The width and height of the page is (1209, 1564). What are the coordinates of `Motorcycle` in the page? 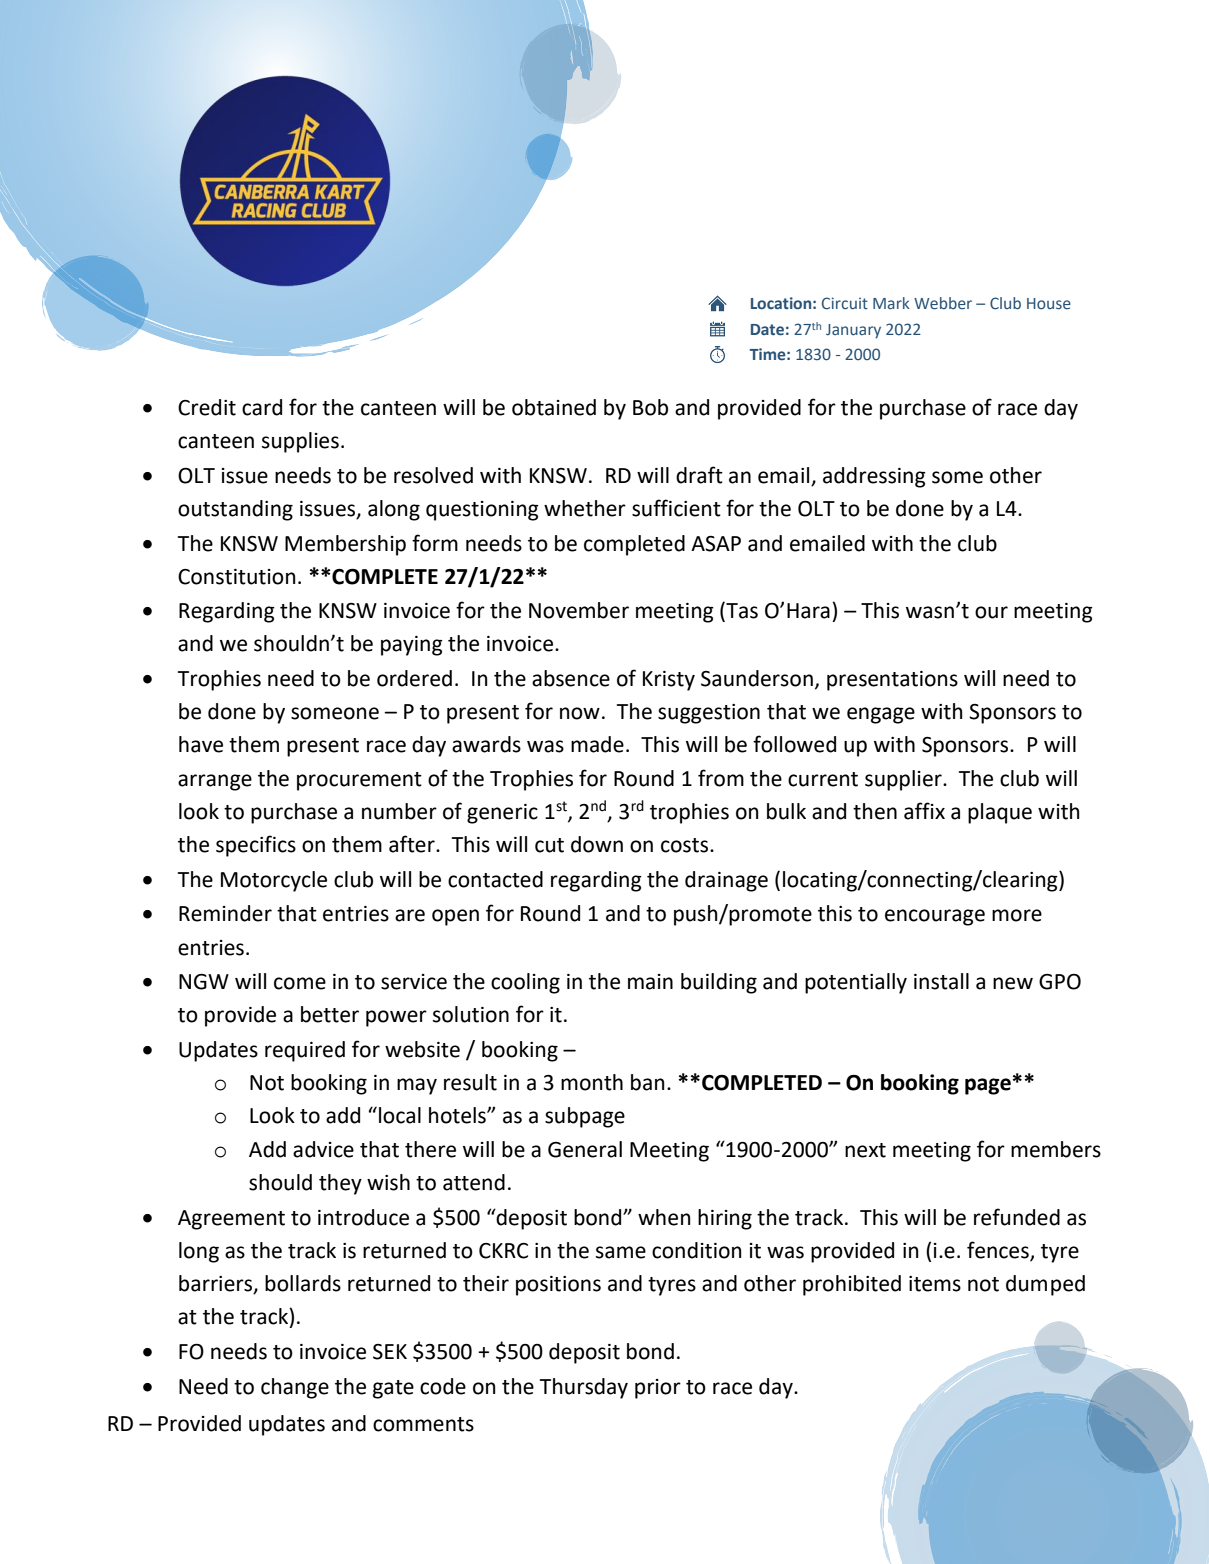 It's located at (274, 881).
